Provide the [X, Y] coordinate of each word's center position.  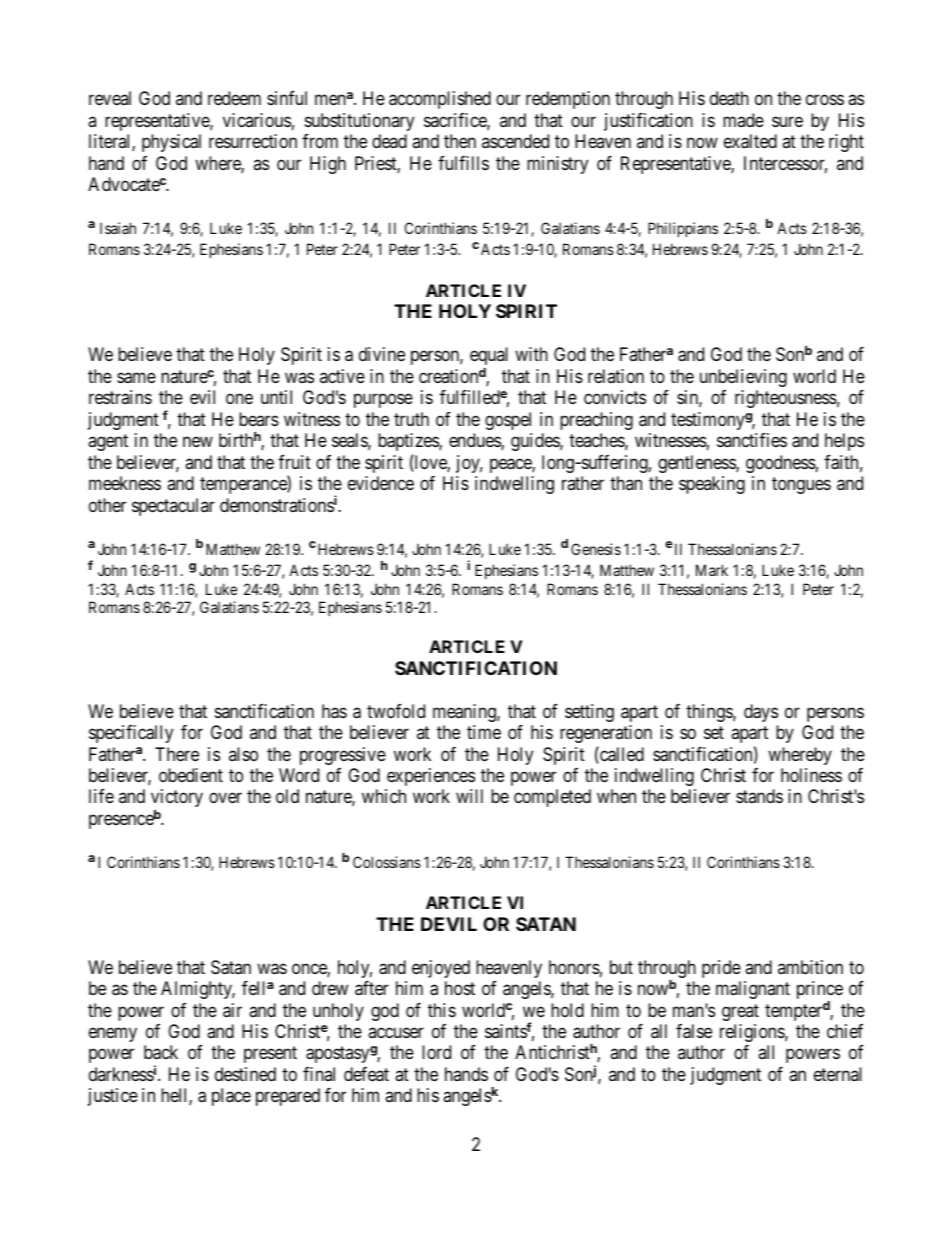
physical [171, 143]
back [161, 1052]
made [743, 120]
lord [436, 1052]
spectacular [173, 507]
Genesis [596, 549]
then [460, 141]
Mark [712, 570]
